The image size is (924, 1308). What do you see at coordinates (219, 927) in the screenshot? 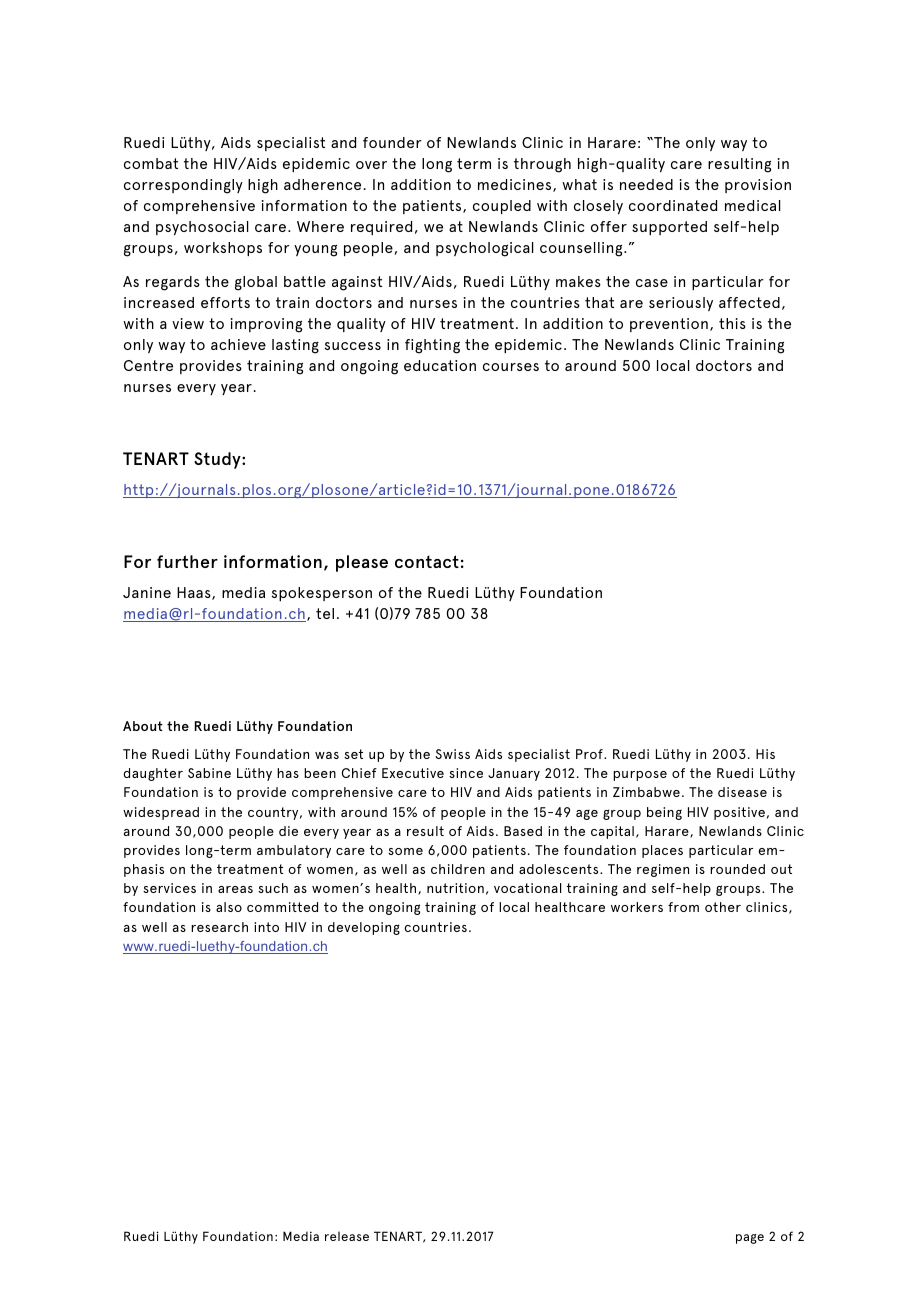
I see `research` at bounding box center [219, 927].
